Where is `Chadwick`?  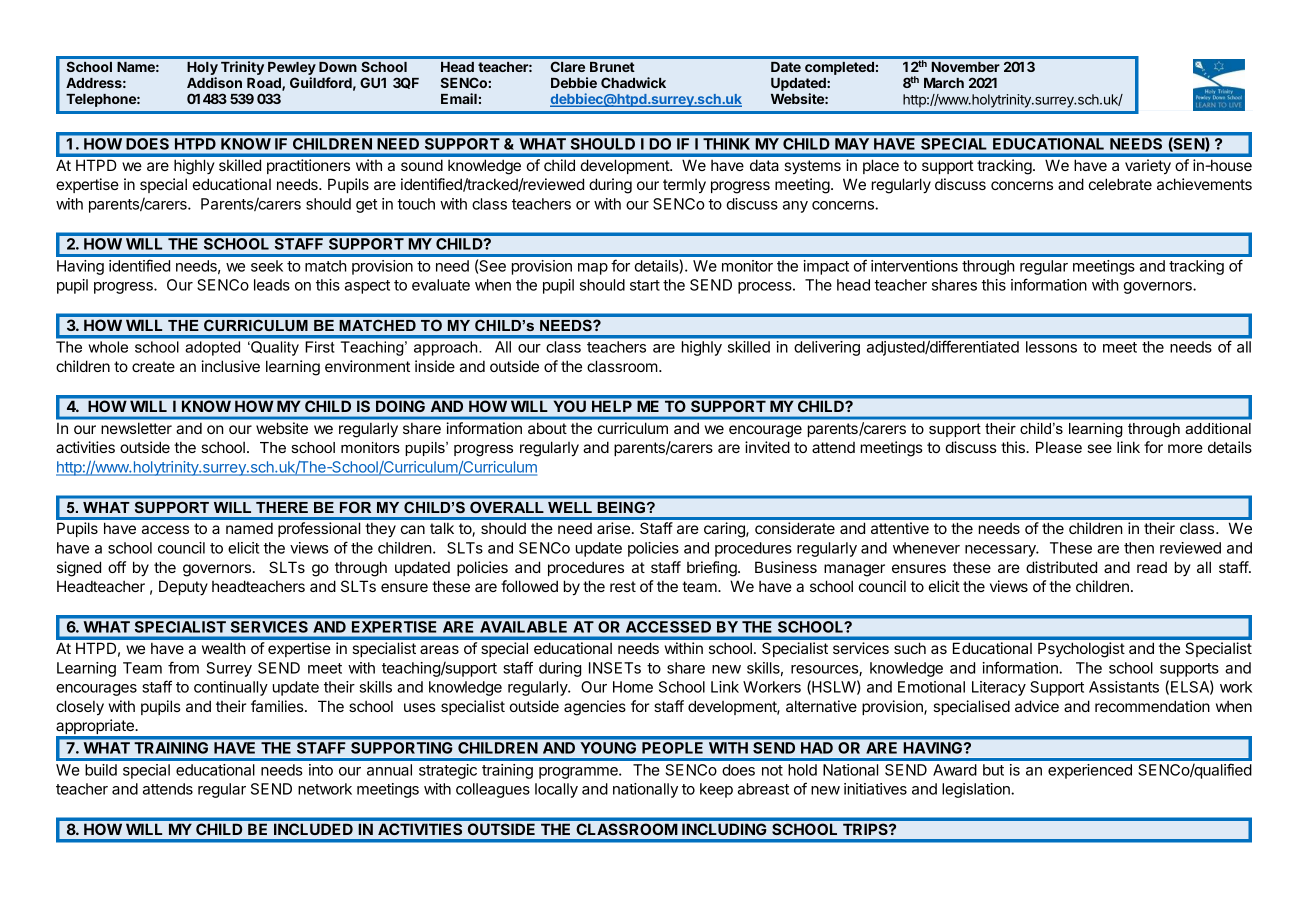 Chadwick is located at coordinates (633, 82).
